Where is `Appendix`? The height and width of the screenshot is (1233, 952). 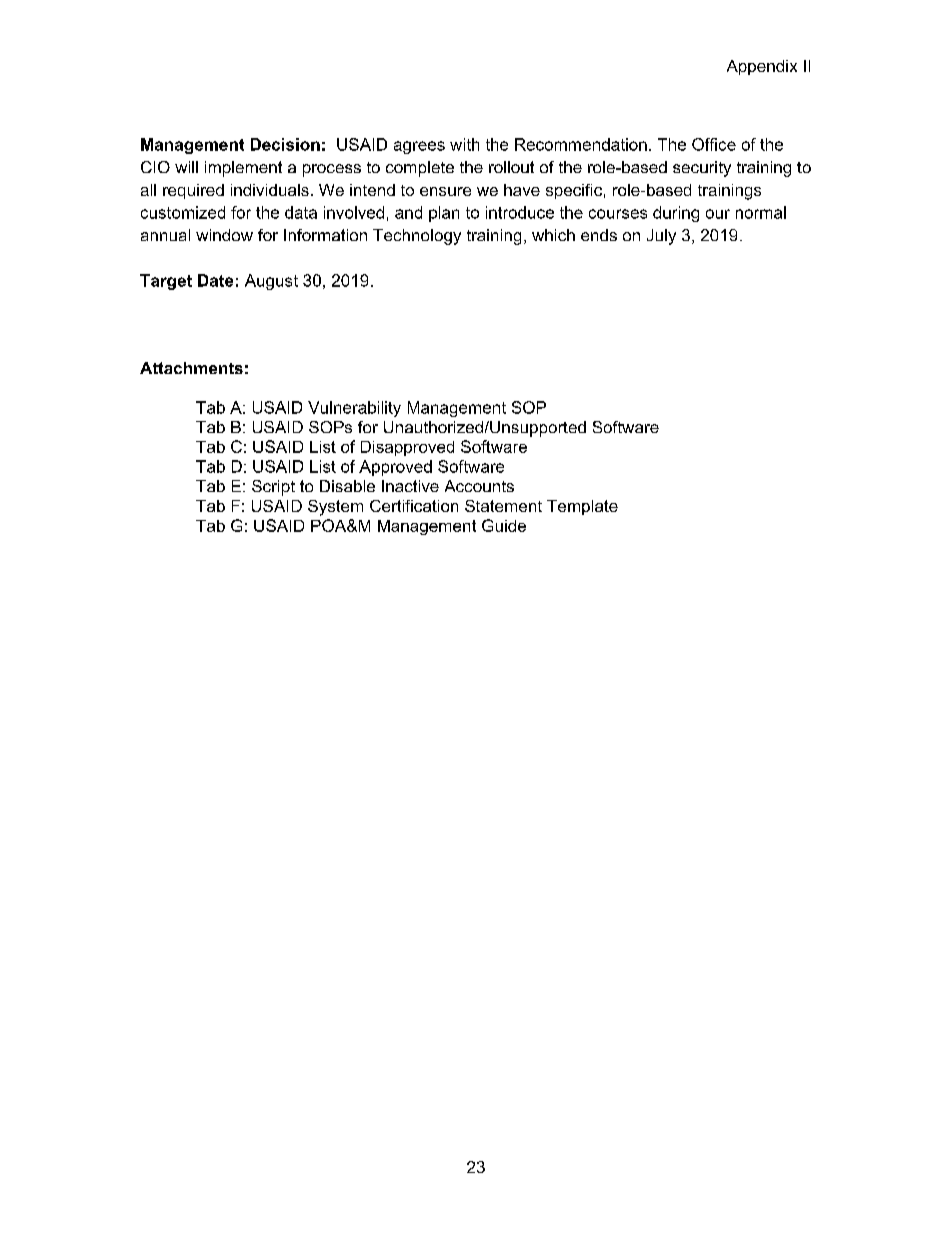
Appendix is located at coordinates (762, 67).
